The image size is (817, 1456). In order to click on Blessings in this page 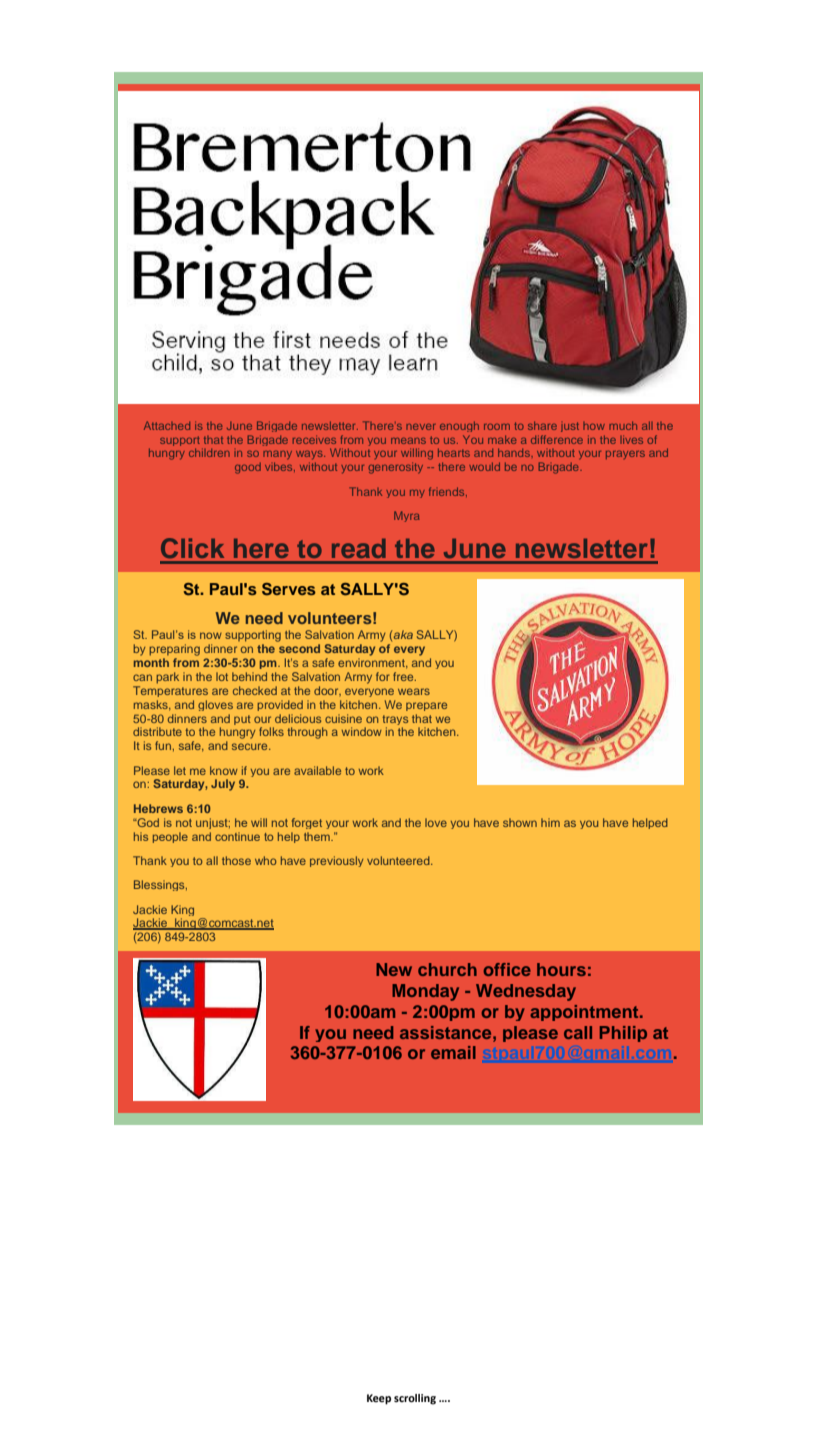, I will do `click(160, 885)`.
